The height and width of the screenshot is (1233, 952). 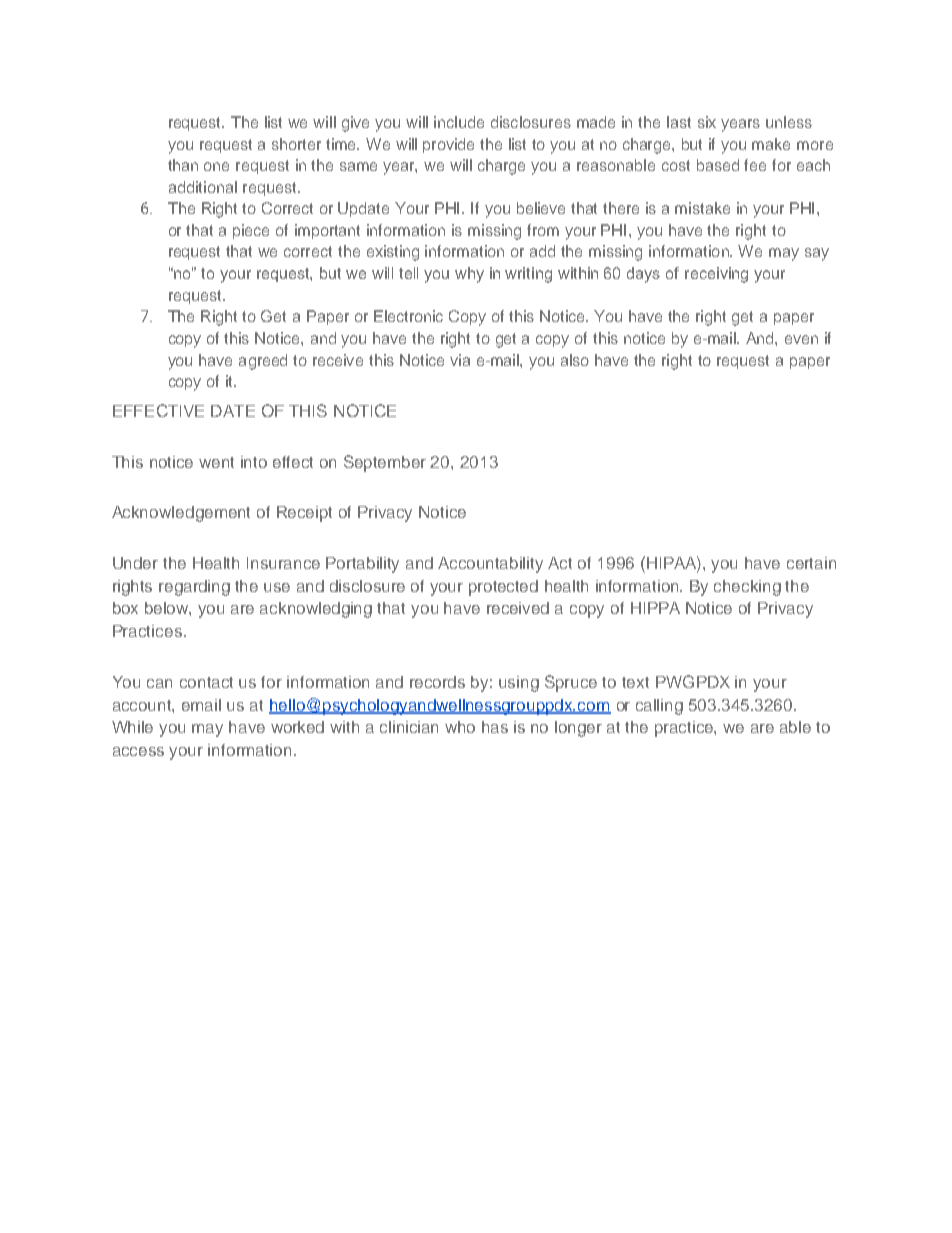 I want to click on checking, so click(x=747, y=588).
